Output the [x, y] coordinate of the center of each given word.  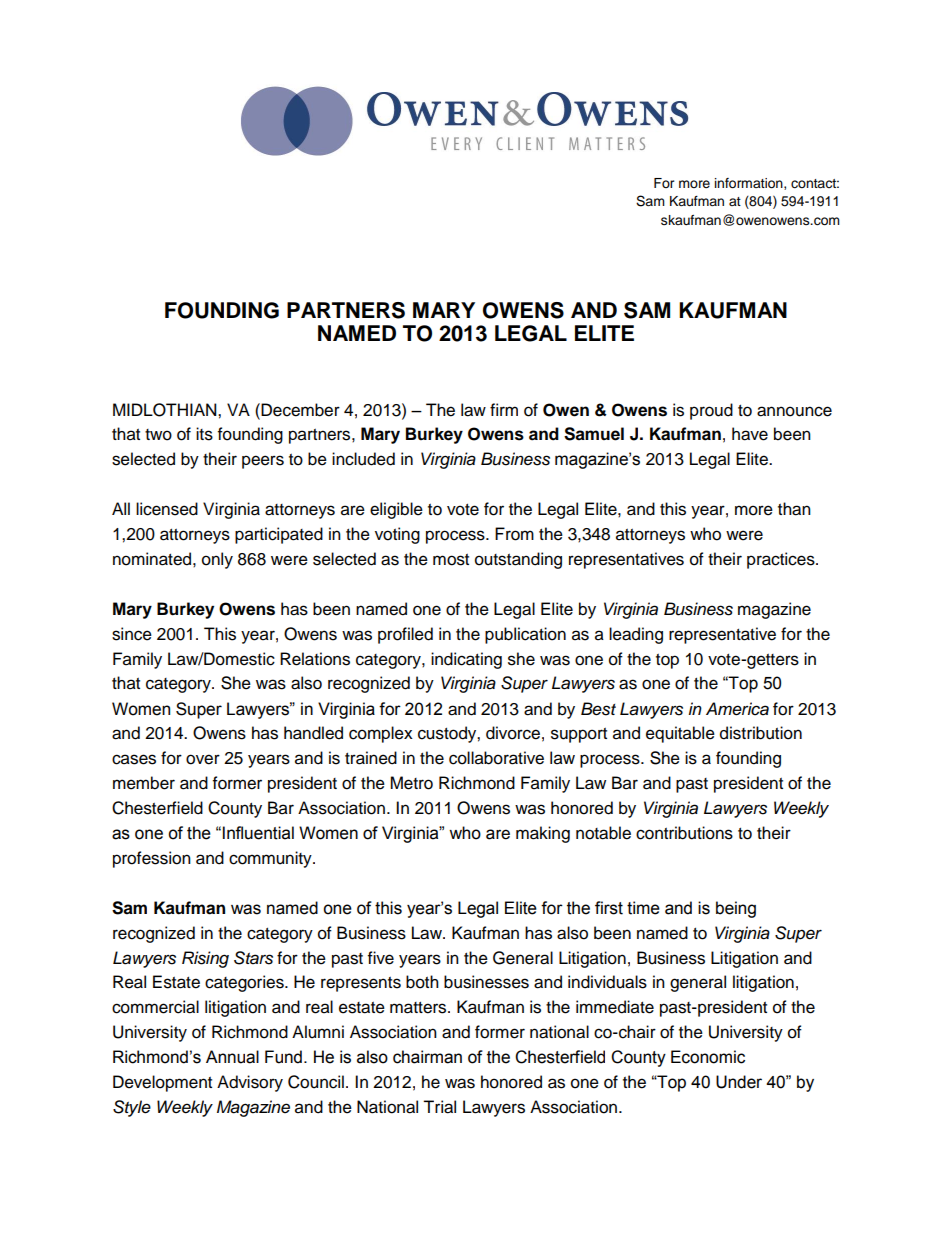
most [451, 560]
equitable [680, 734]
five [381, 958]
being [736, 909]
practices [782, 560]
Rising [205, 959]
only [217, 560]
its [204, 434]
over [203, 759]
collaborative [496, 758]
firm [504, 409]
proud [711, 411]
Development [162, 1083]
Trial [439, 1107]
